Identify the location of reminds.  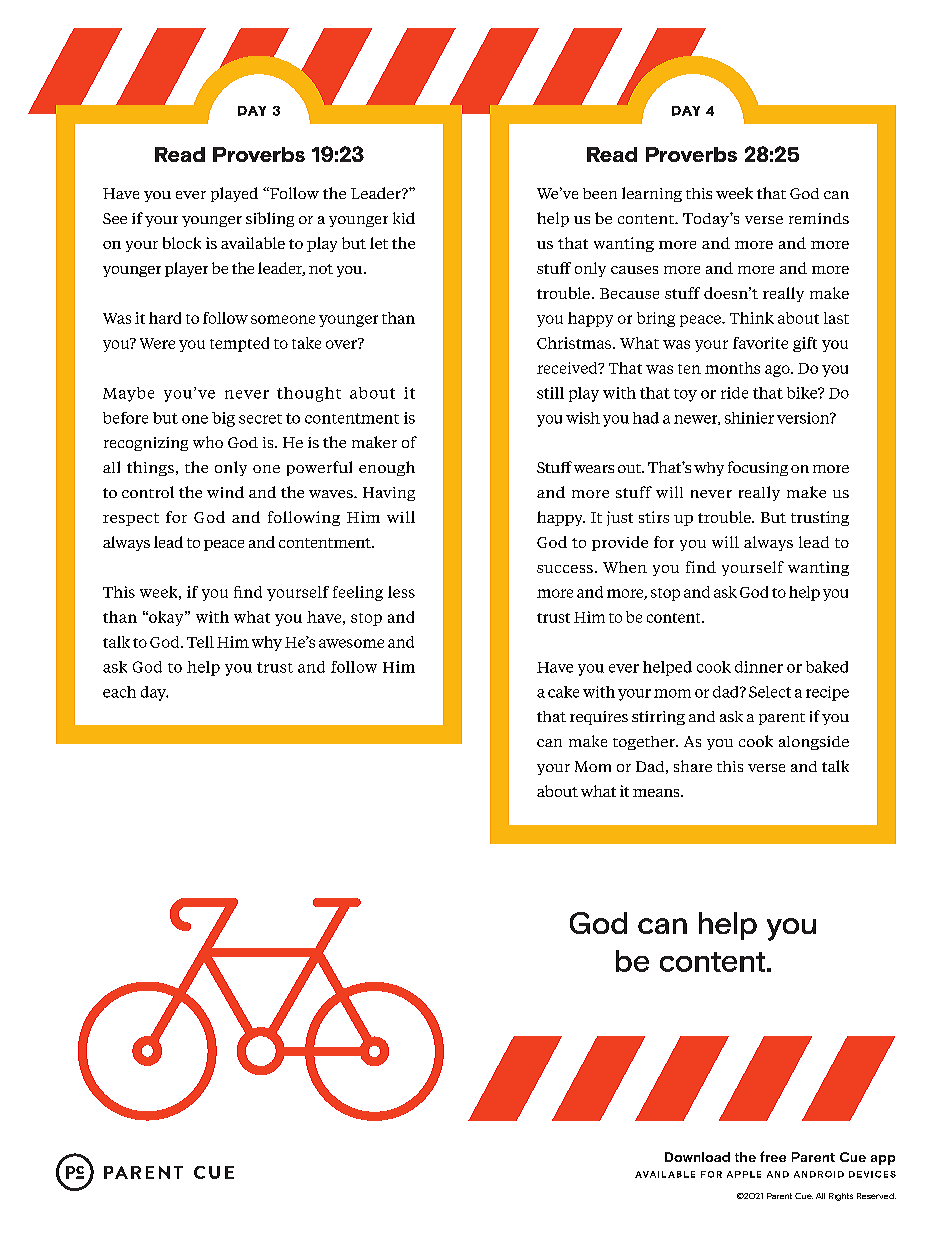
(819, 218).
